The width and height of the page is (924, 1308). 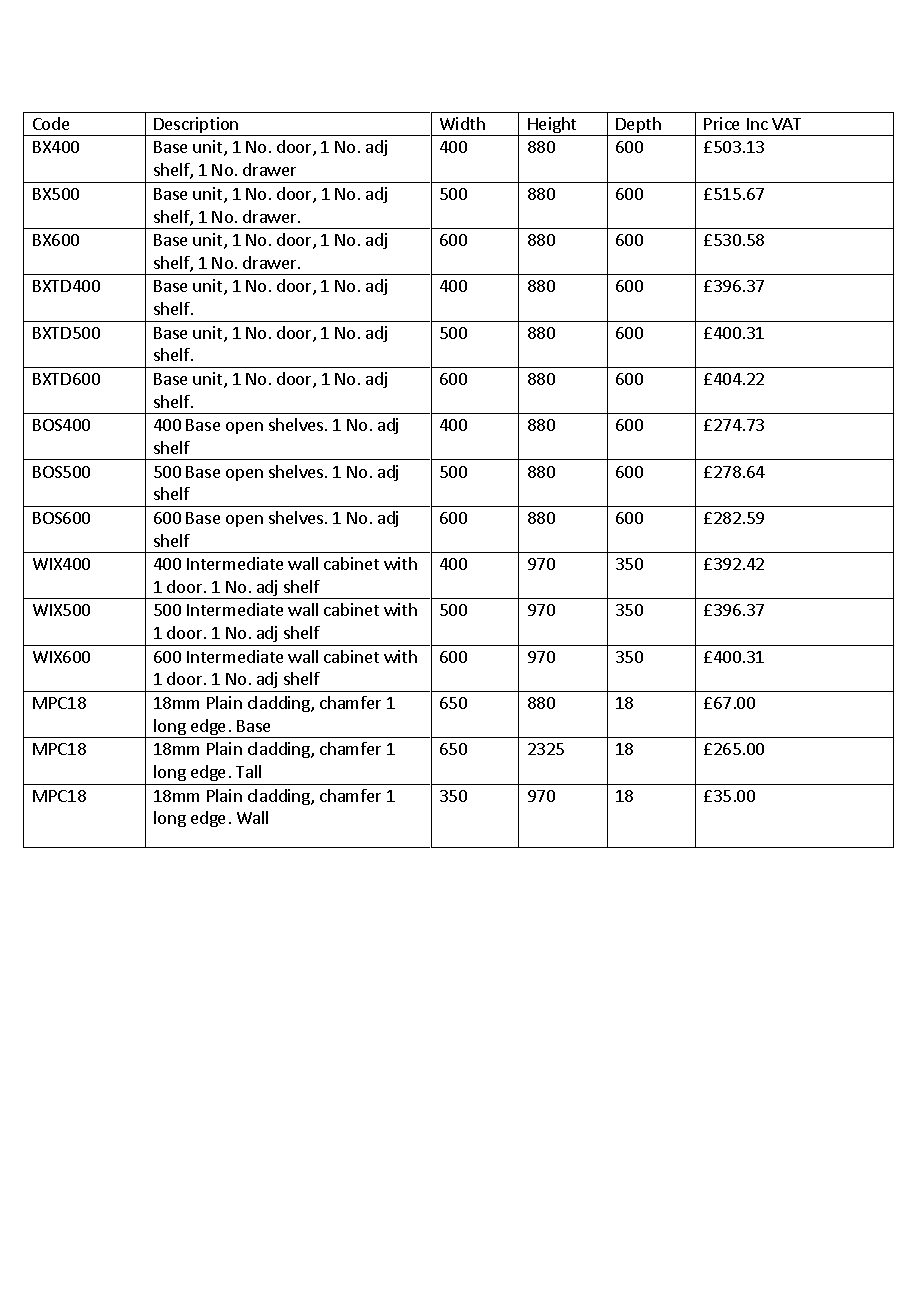 What do you see at coordinates (638, 126) in the page?
I see `Depth` at bounding box center [638, 126].
